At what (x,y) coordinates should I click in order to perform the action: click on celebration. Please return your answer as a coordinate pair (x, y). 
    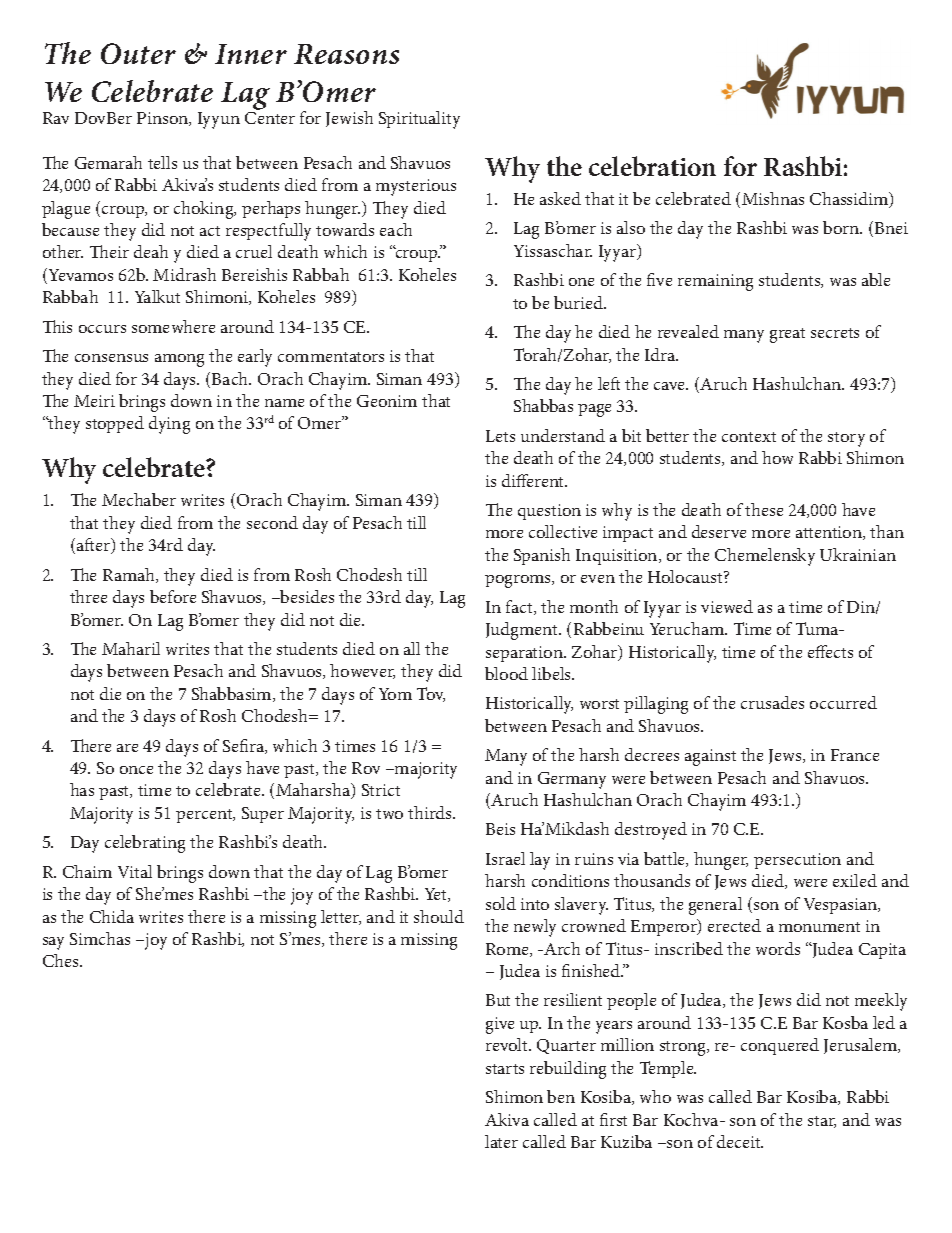
    Looking at the image, I should click on (652, 166).
